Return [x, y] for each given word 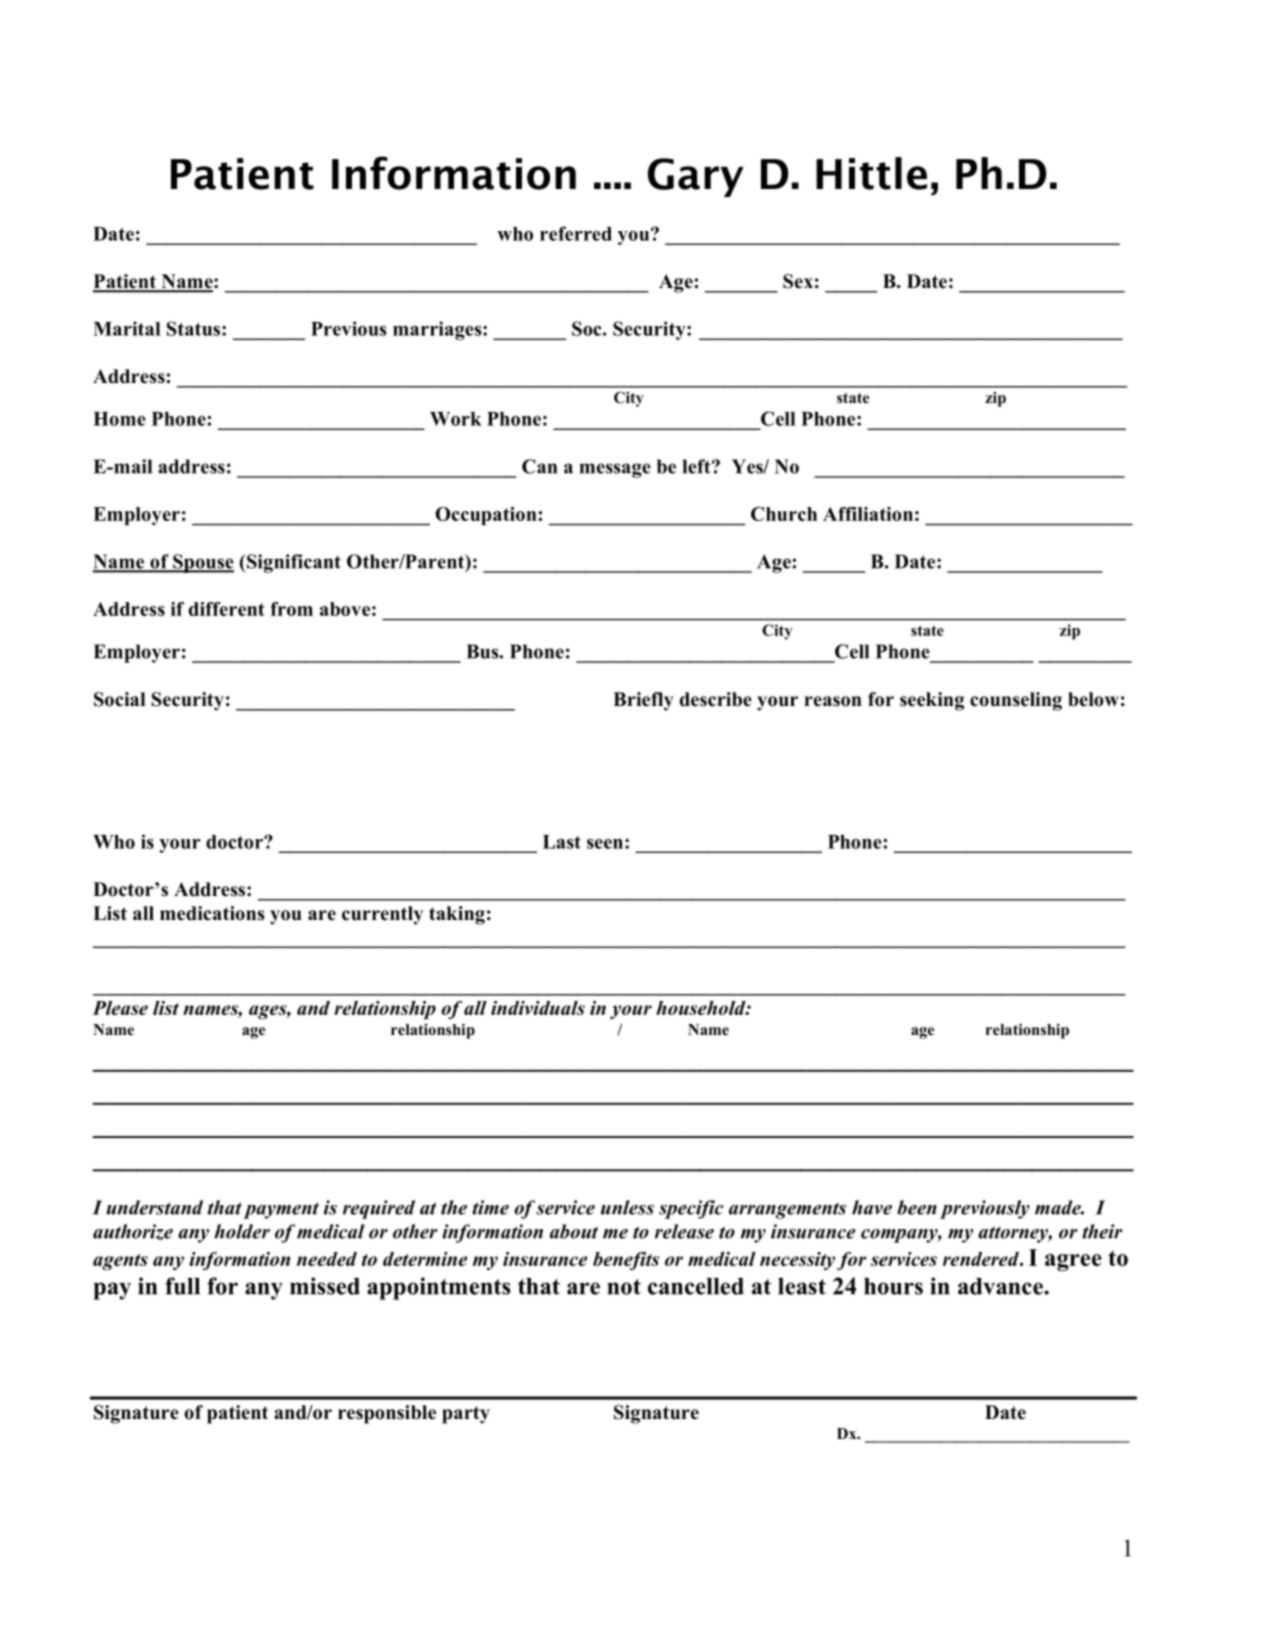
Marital [127, 328]
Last [562, 842]
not [624, 1287]
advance [1001, 1286]
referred [576, 233]
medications [212, 913]
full [182, 1286]
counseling [1016, 701]
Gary [696, 177]
